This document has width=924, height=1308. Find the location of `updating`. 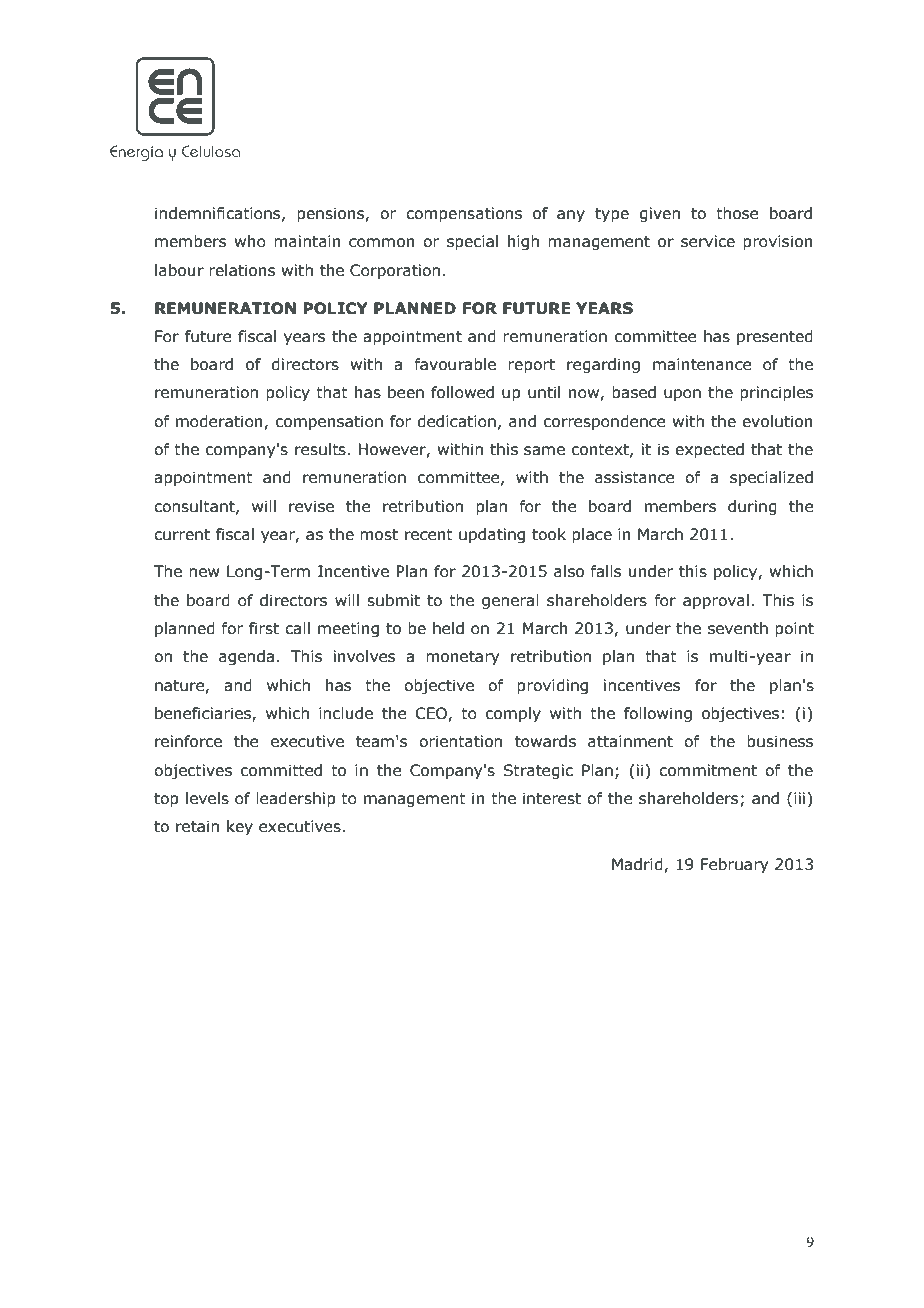

updating is located at coordinates (492, 535).
